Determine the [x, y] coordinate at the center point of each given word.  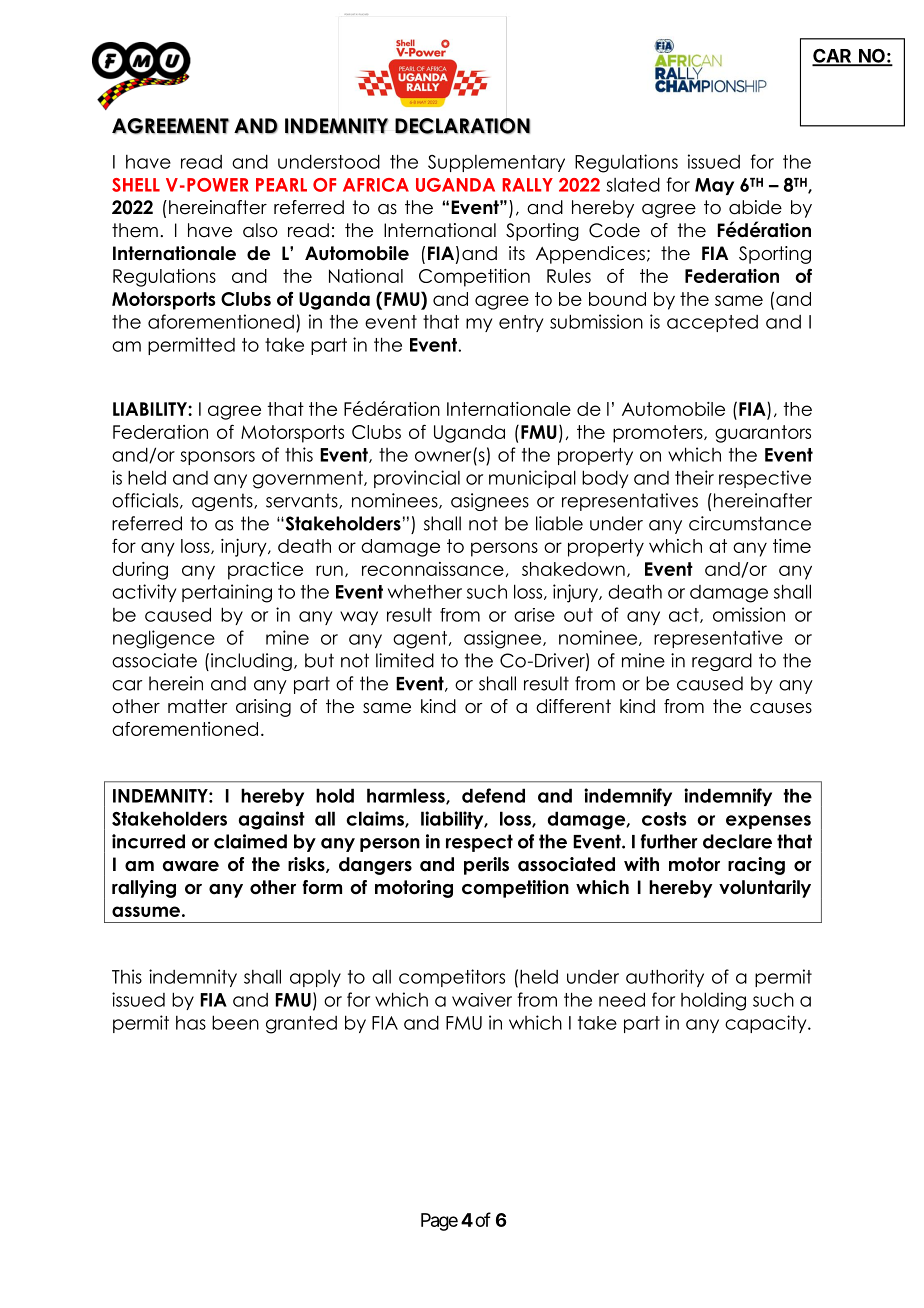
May [714, 186]
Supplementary [496, 163]
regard [722, 662]
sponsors [217, 458]
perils [486, 866]
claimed [250, 841]
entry [521, 323]
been [235, 1022]
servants [303, 501]
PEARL [281, 185]
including [251, 662]
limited [405, 660]
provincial [417, 479]
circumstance [750, 523]
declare [737, 841]
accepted [712, 323]
